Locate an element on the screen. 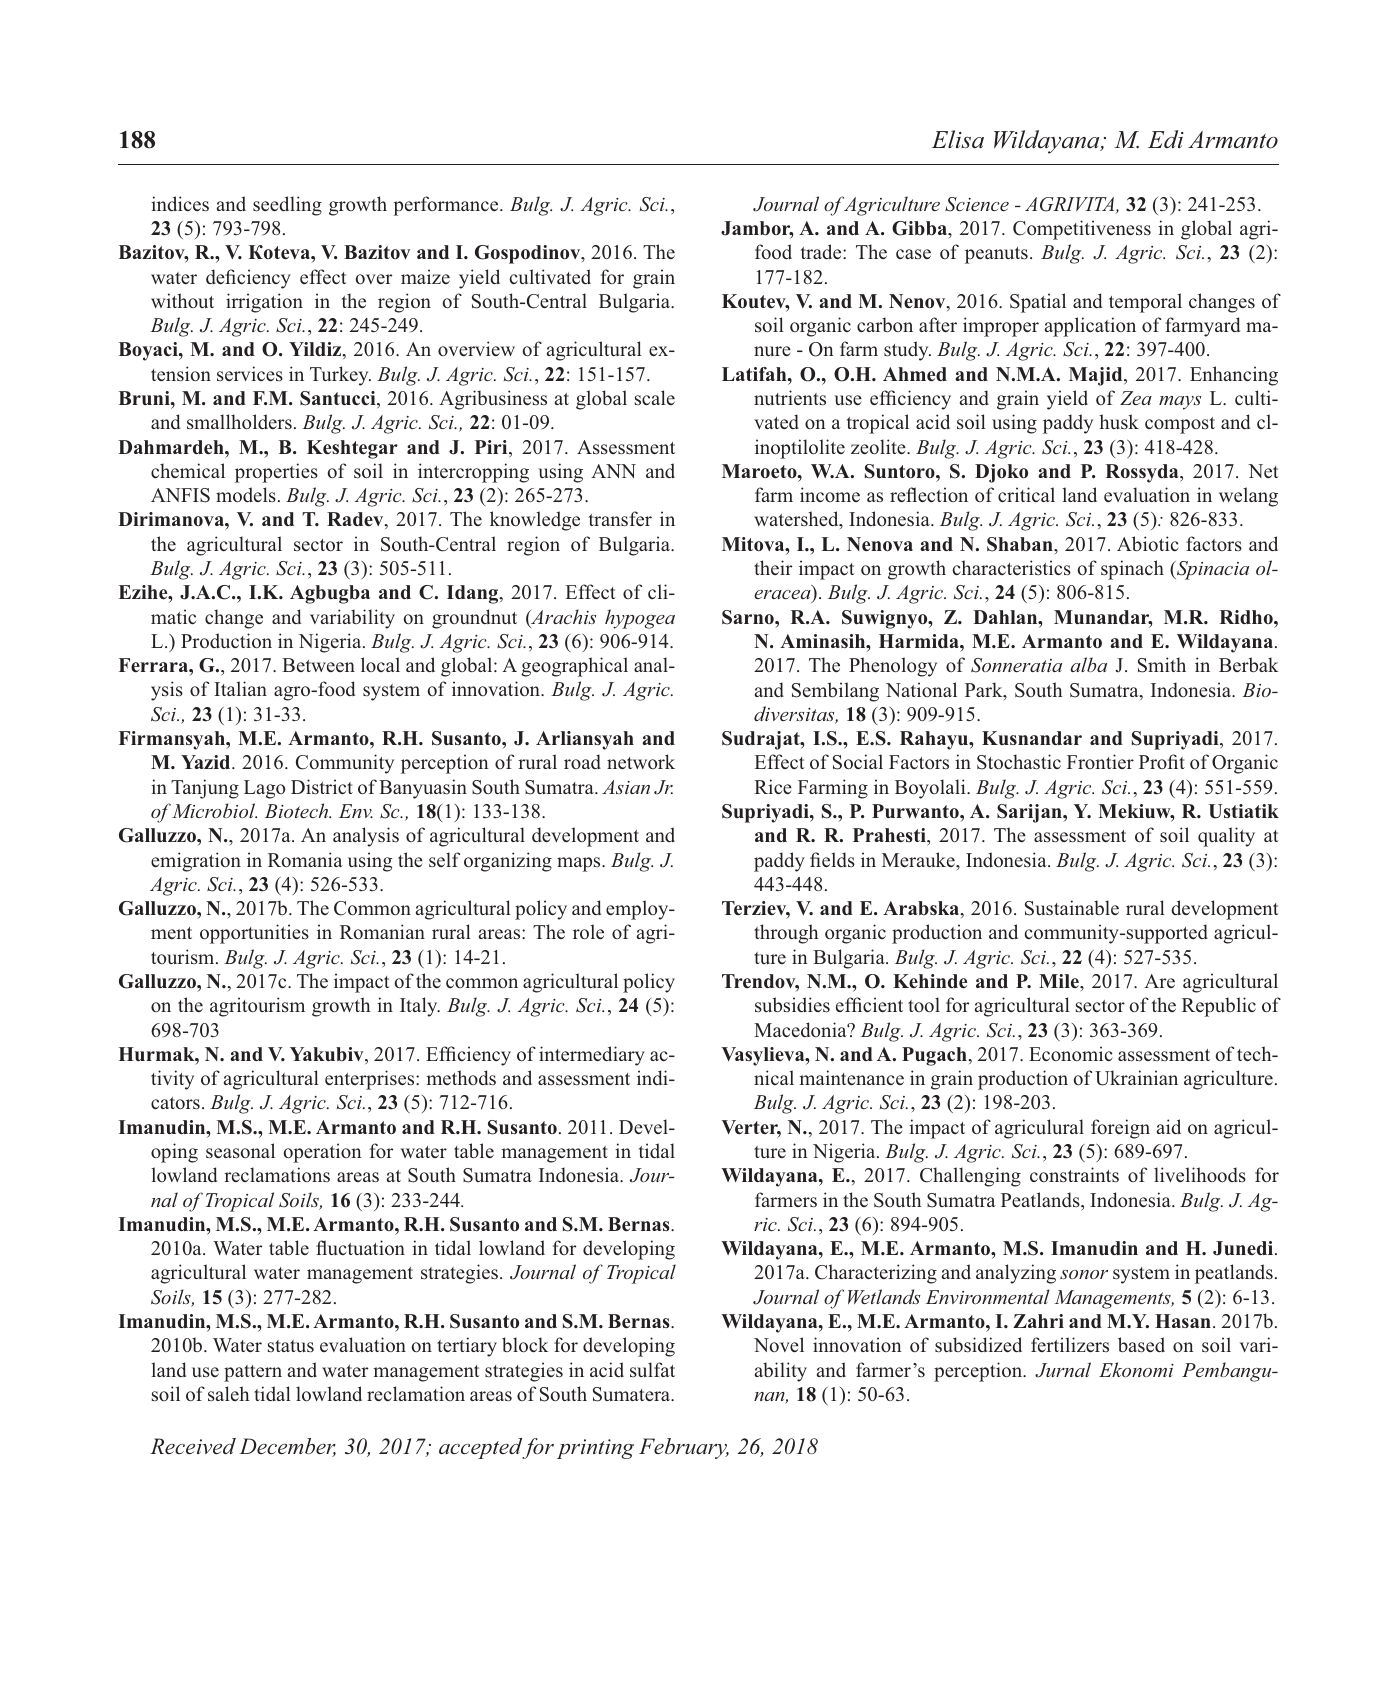 This screenshot has width=1377, height=1705. subsidies is located at coordinates (792, 1005).
